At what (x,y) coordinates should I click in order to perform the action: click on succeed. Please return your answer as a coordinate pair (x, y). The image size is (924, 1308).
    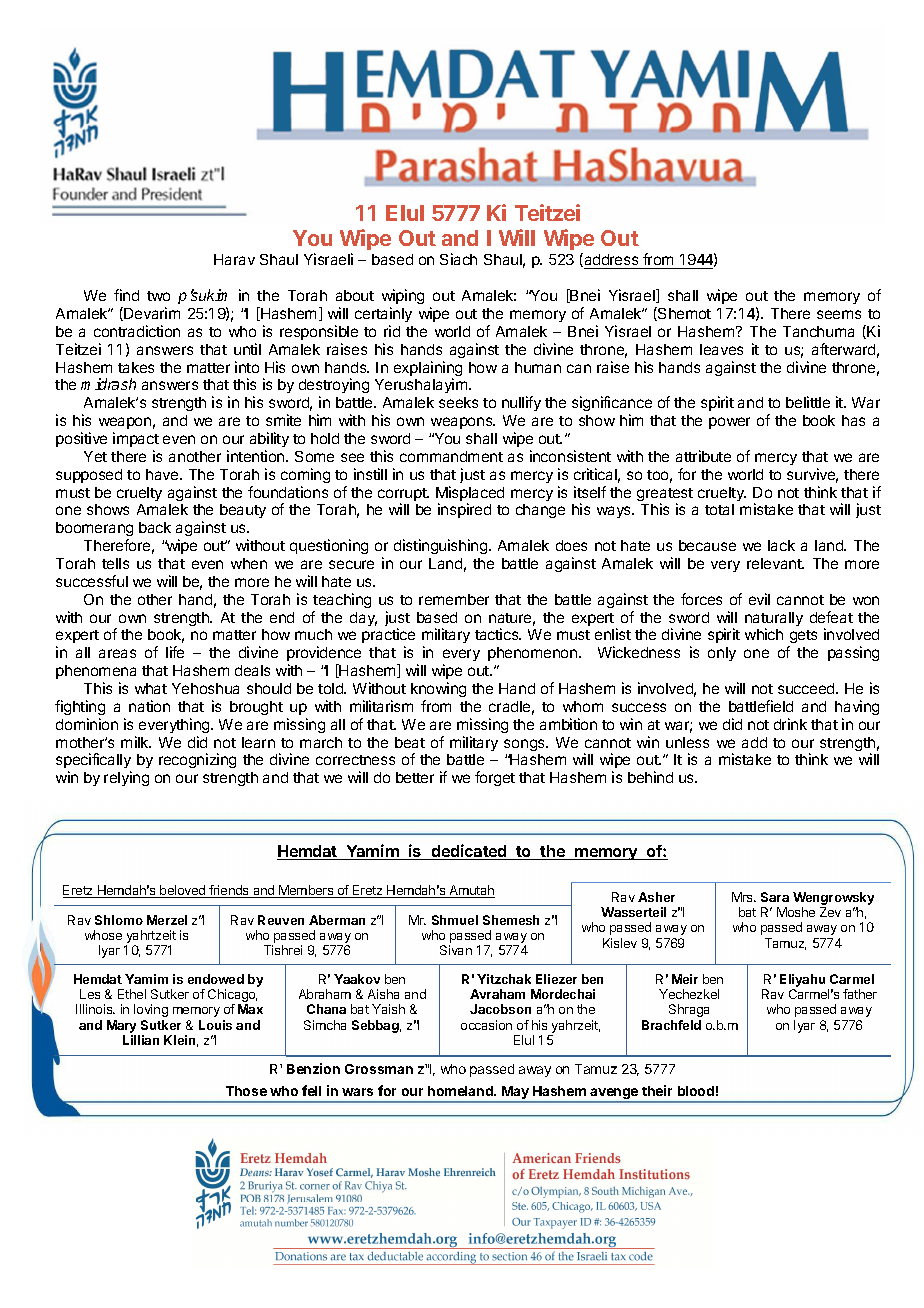
    Looking at the image, I should click on (807, 688).
